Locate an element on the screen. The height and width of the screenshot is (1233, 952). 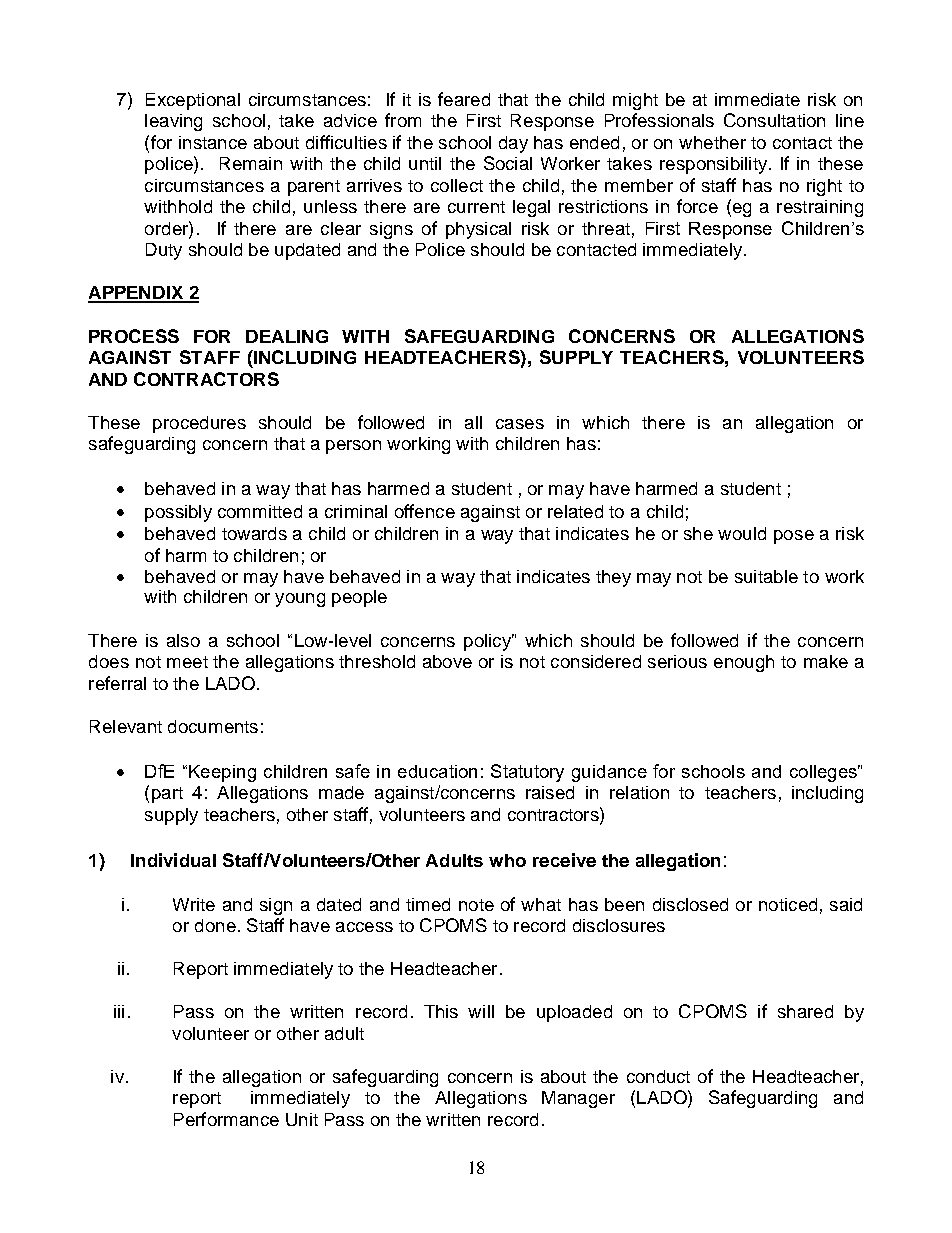
would is located at coordinates (742, 533).
